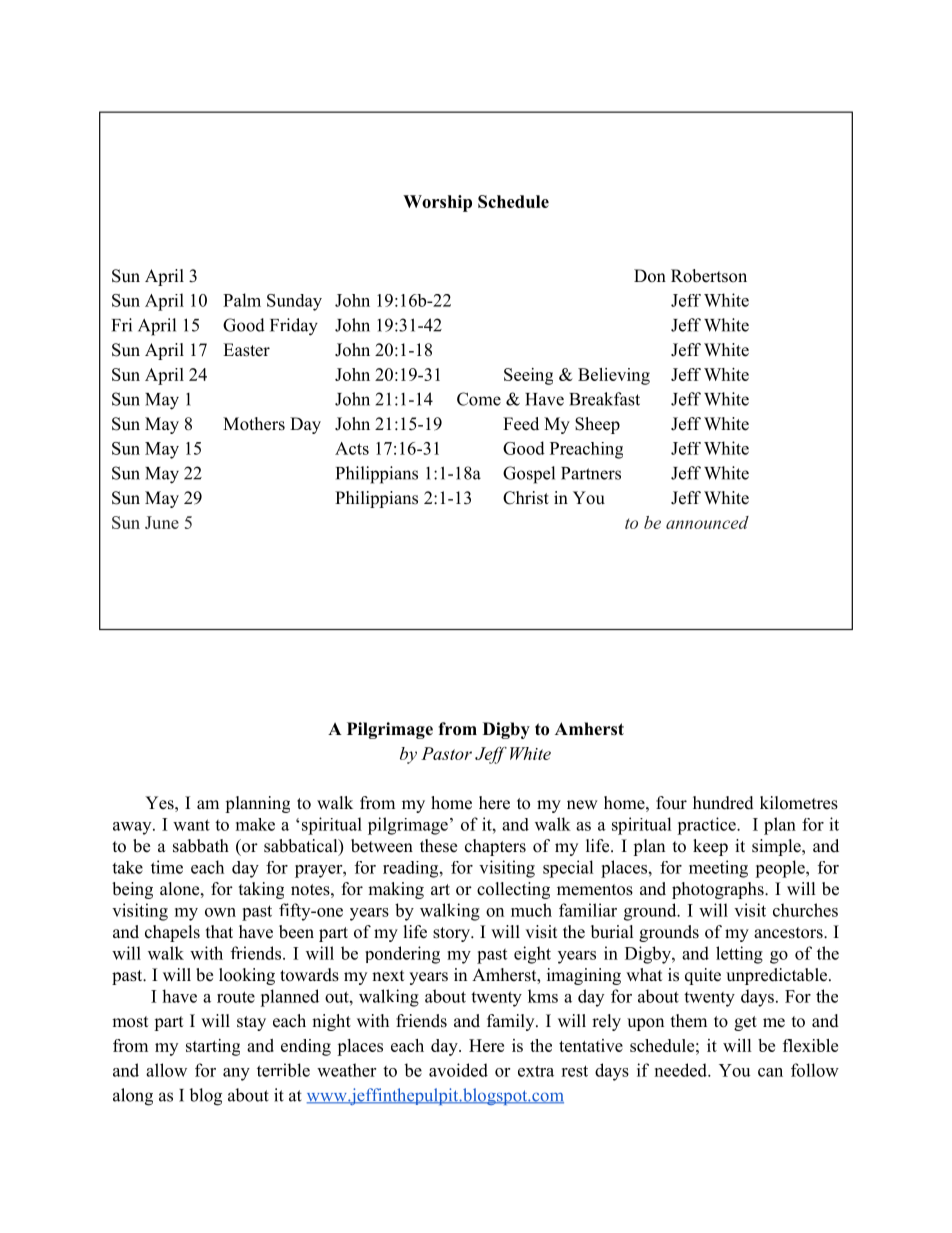  What do you see at coordinates (709, 276) in the document?
I see `Robertson` at bounding box center [709, 276].
